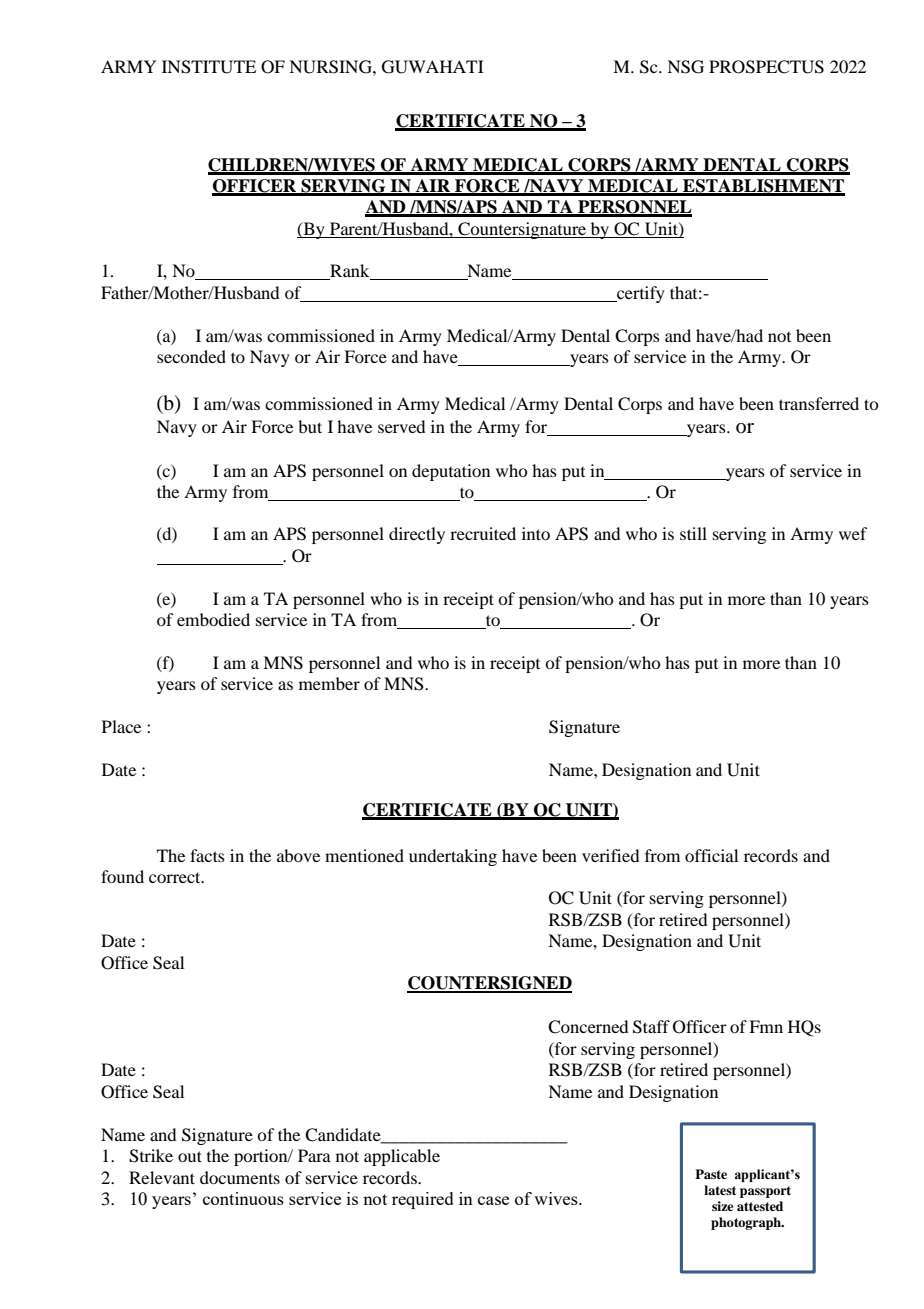 The height and width of the image is (1309, 924). Describe the element at coordinates (207, 855) in the image. I see `facts` at that location.
